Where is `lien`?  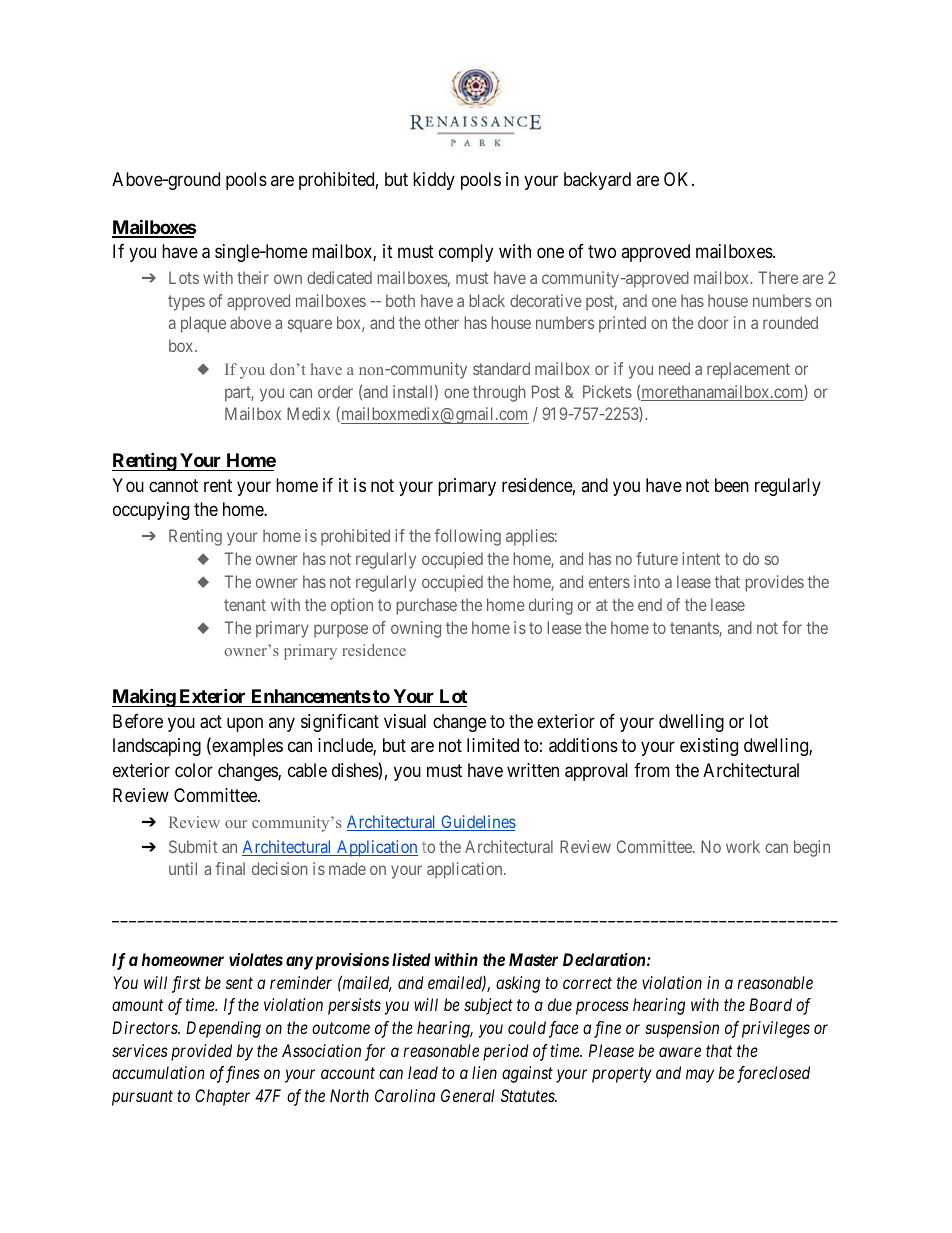 lien is located at coordinates (484, 1072).
